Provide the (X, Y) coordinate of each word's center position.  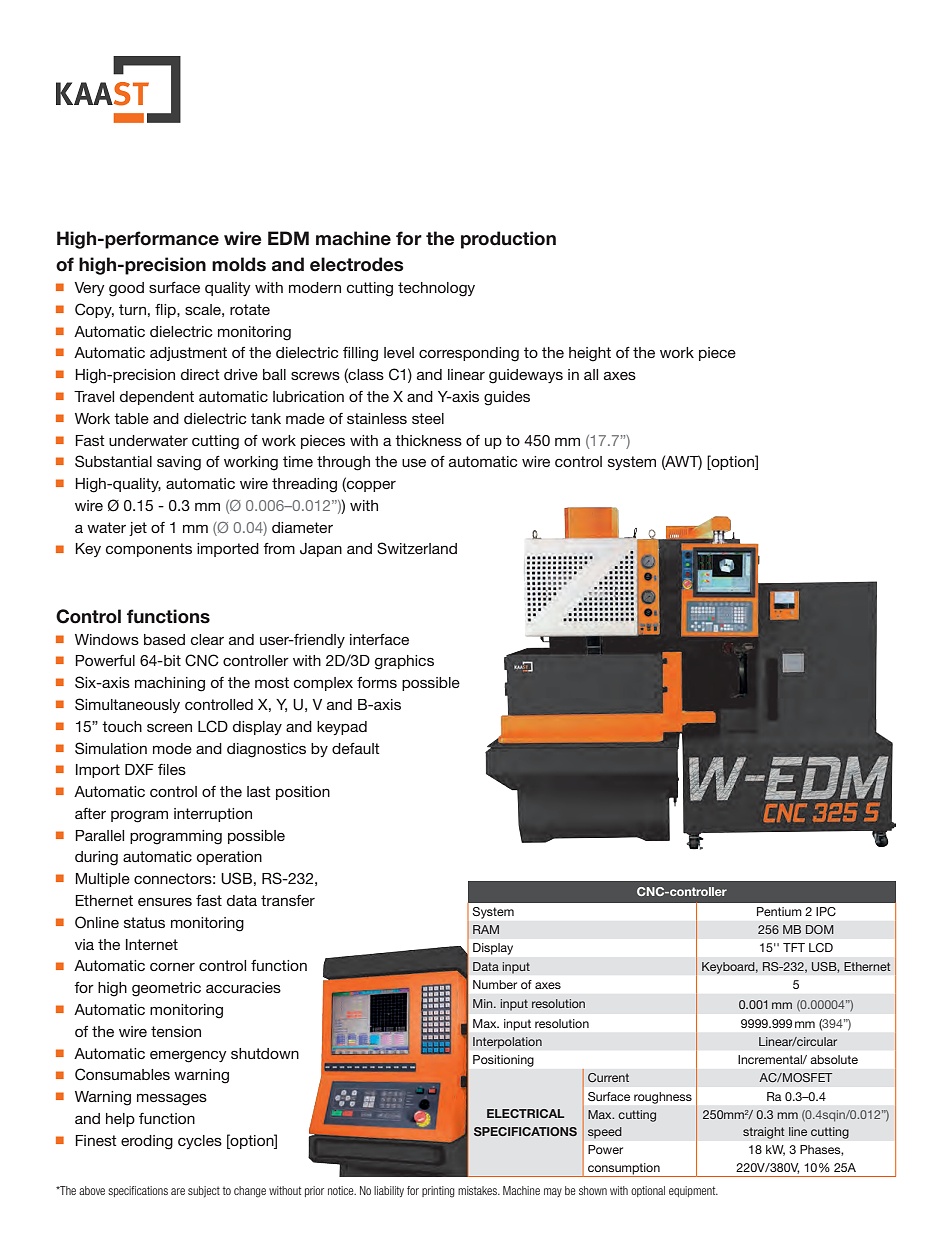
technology (436, 289)
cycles (200, 1142)
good (126, 289)
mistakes (478, 1190)
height (590, 354)
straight (764, 1133)
